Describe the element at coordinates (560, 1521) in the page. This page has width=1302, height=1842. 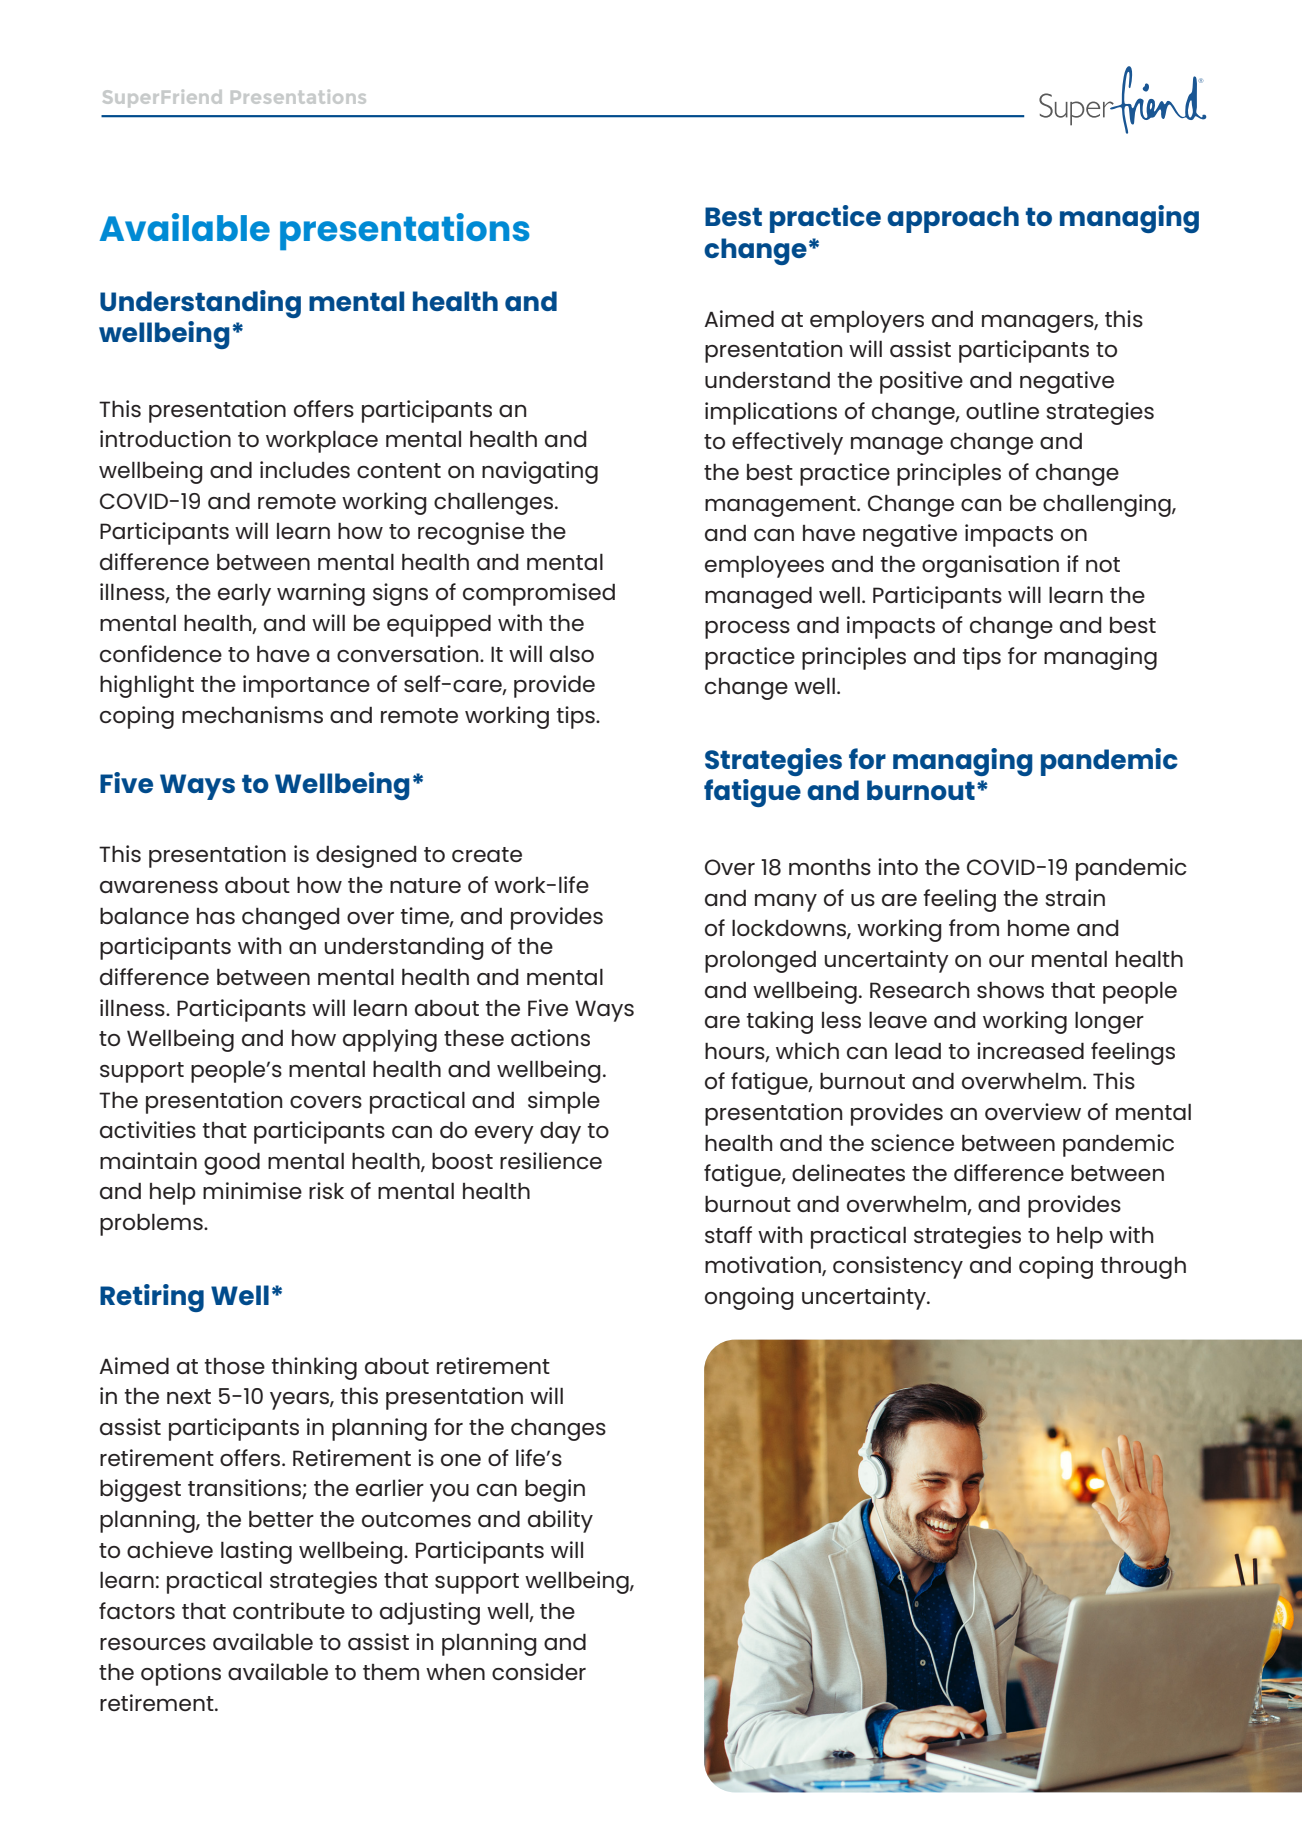
I see `ability` at that location.
